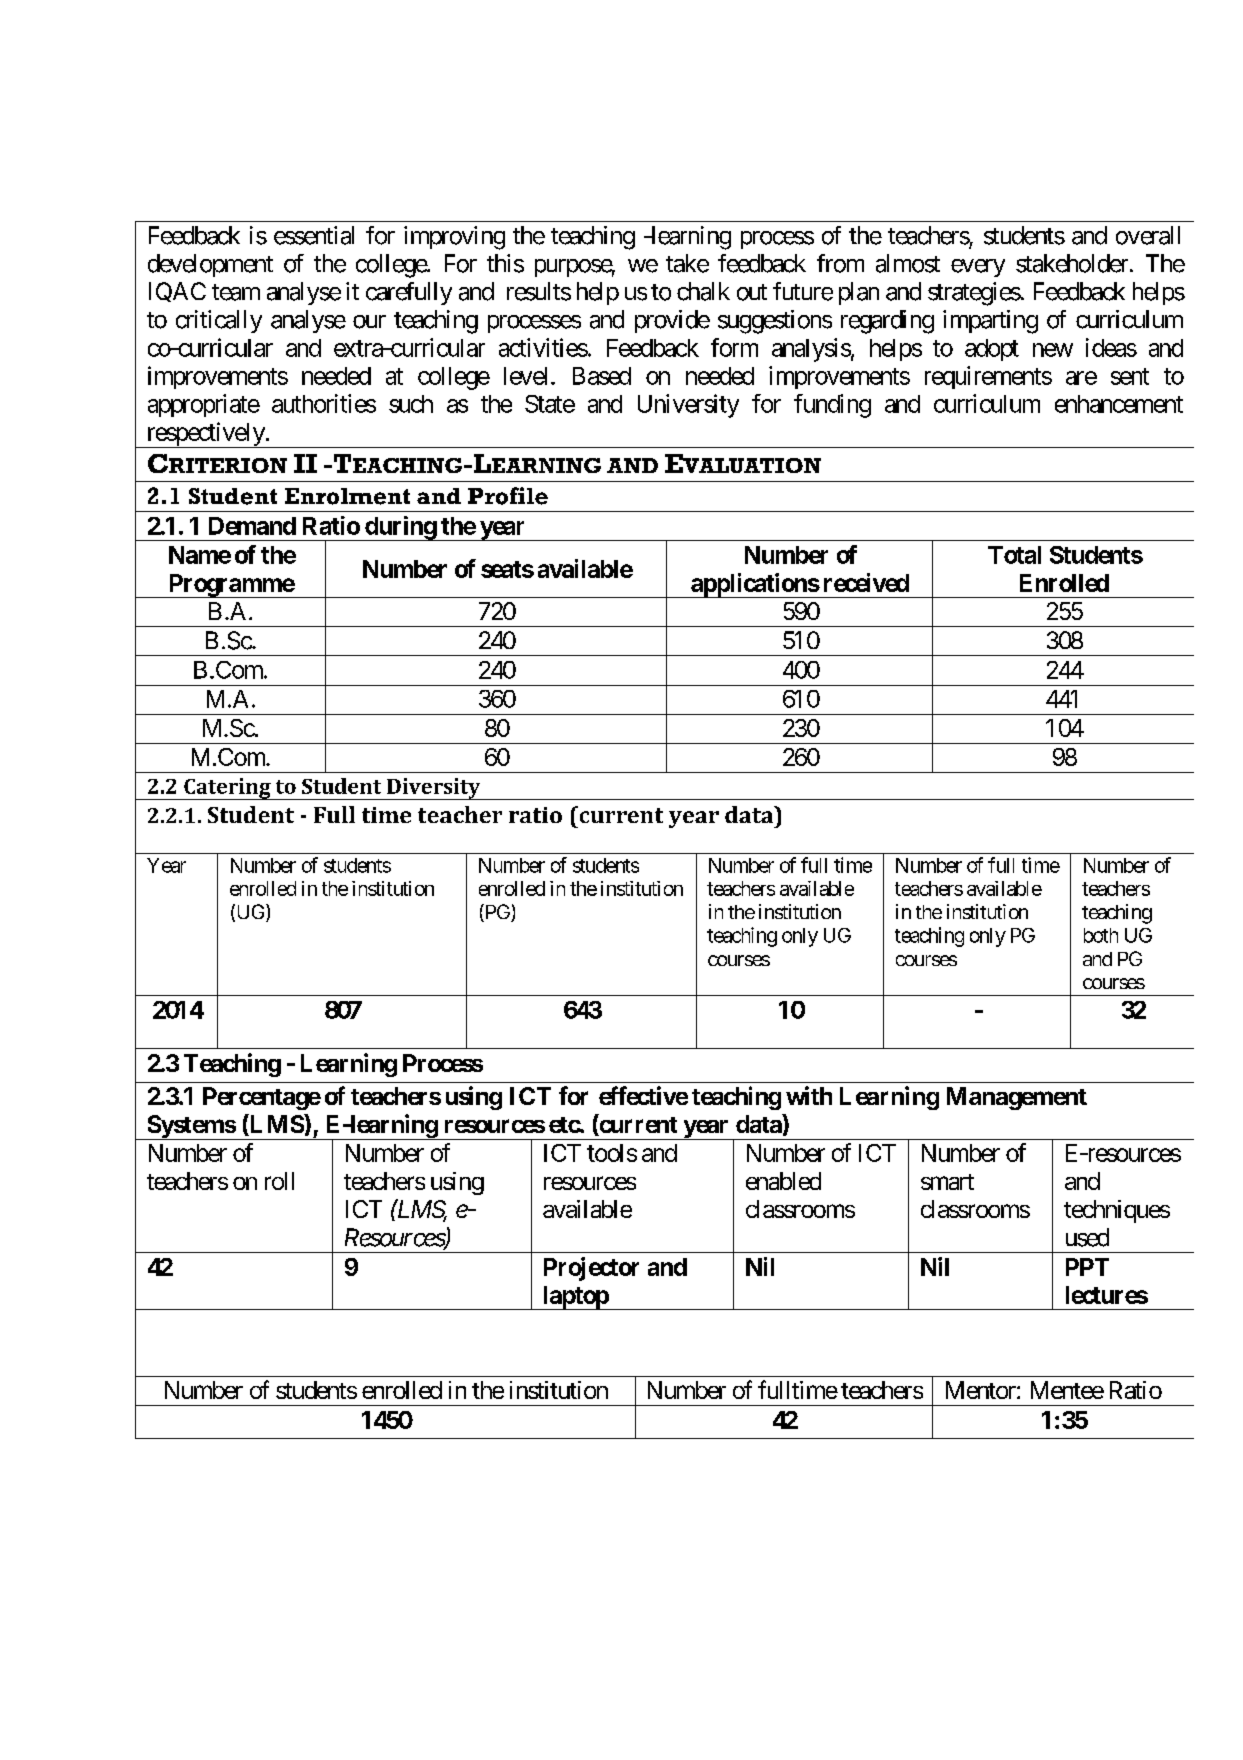  Describe the element at coordinates (783, 1181) in the screenshot. I see `enabled` at that location.
